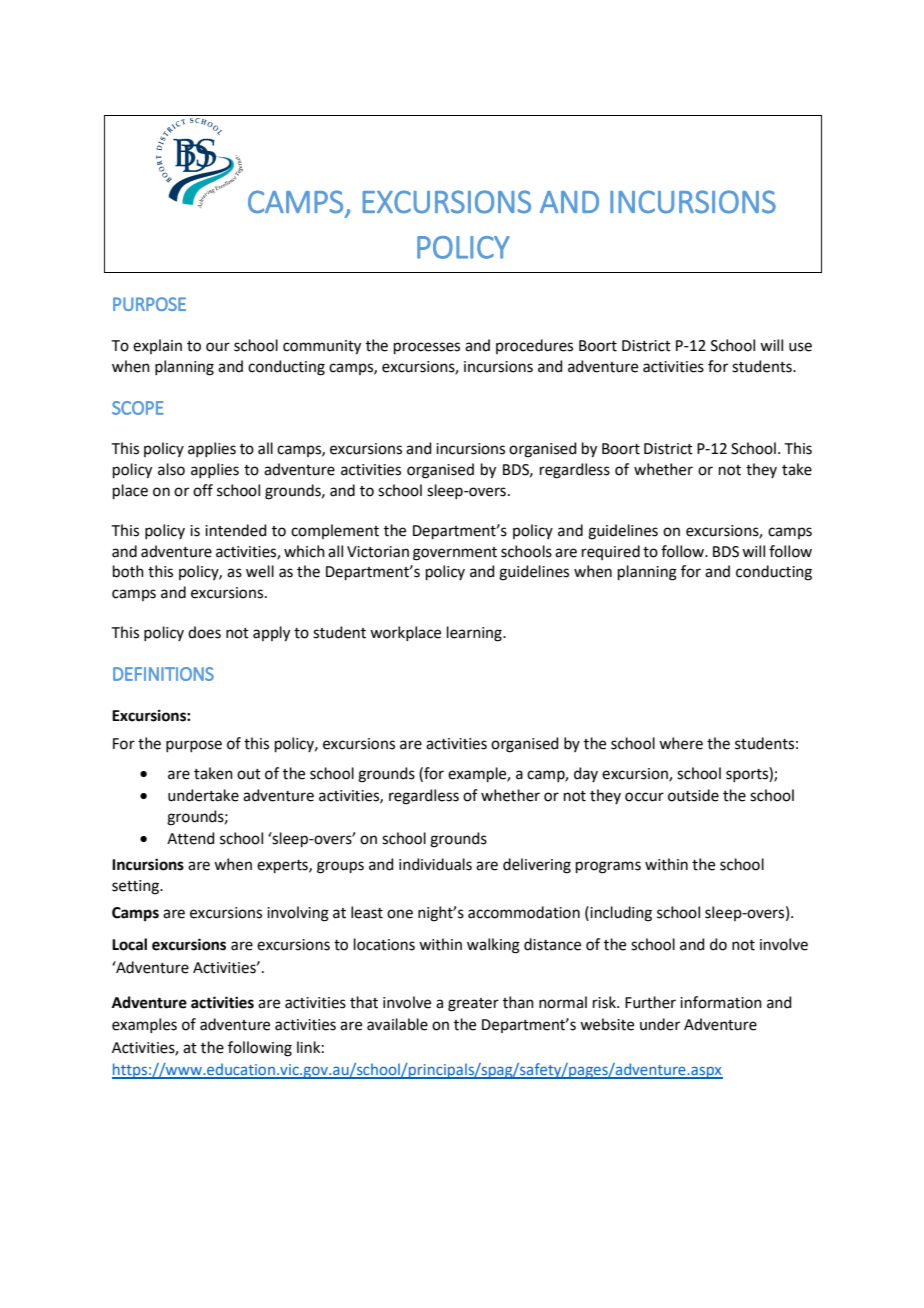  I want to click on greater, so click(473, 1005).
